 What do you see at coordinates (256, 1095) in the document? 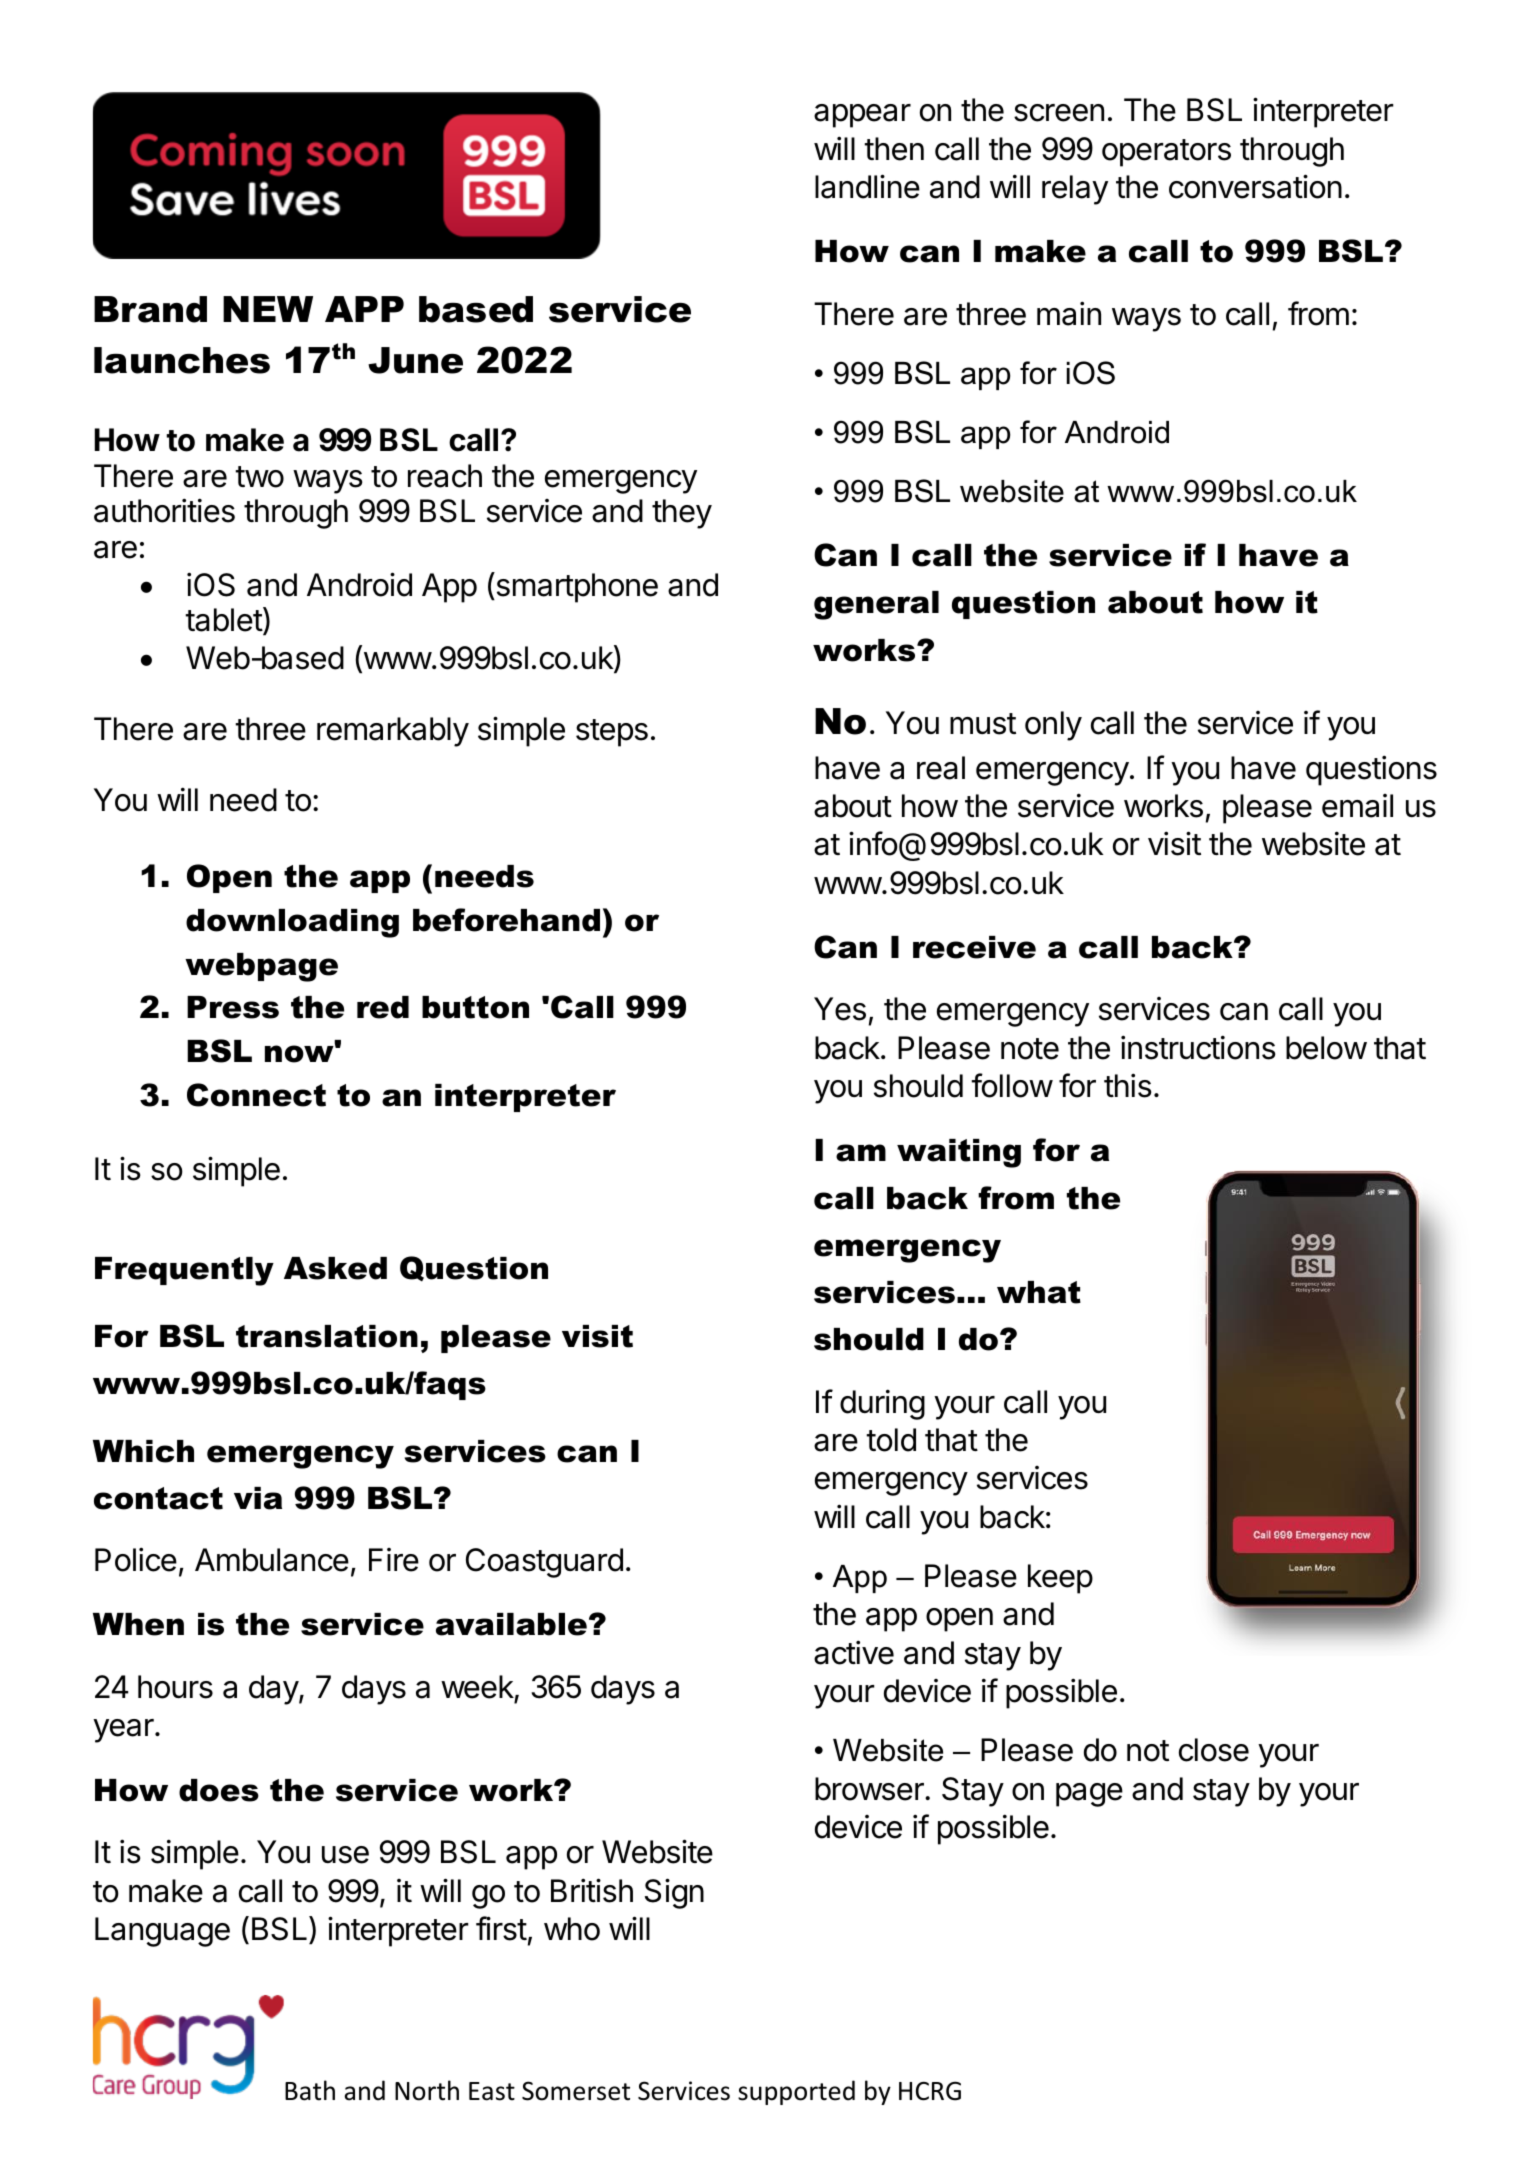
I see `Connect` at bounding box center [256, 1095].
